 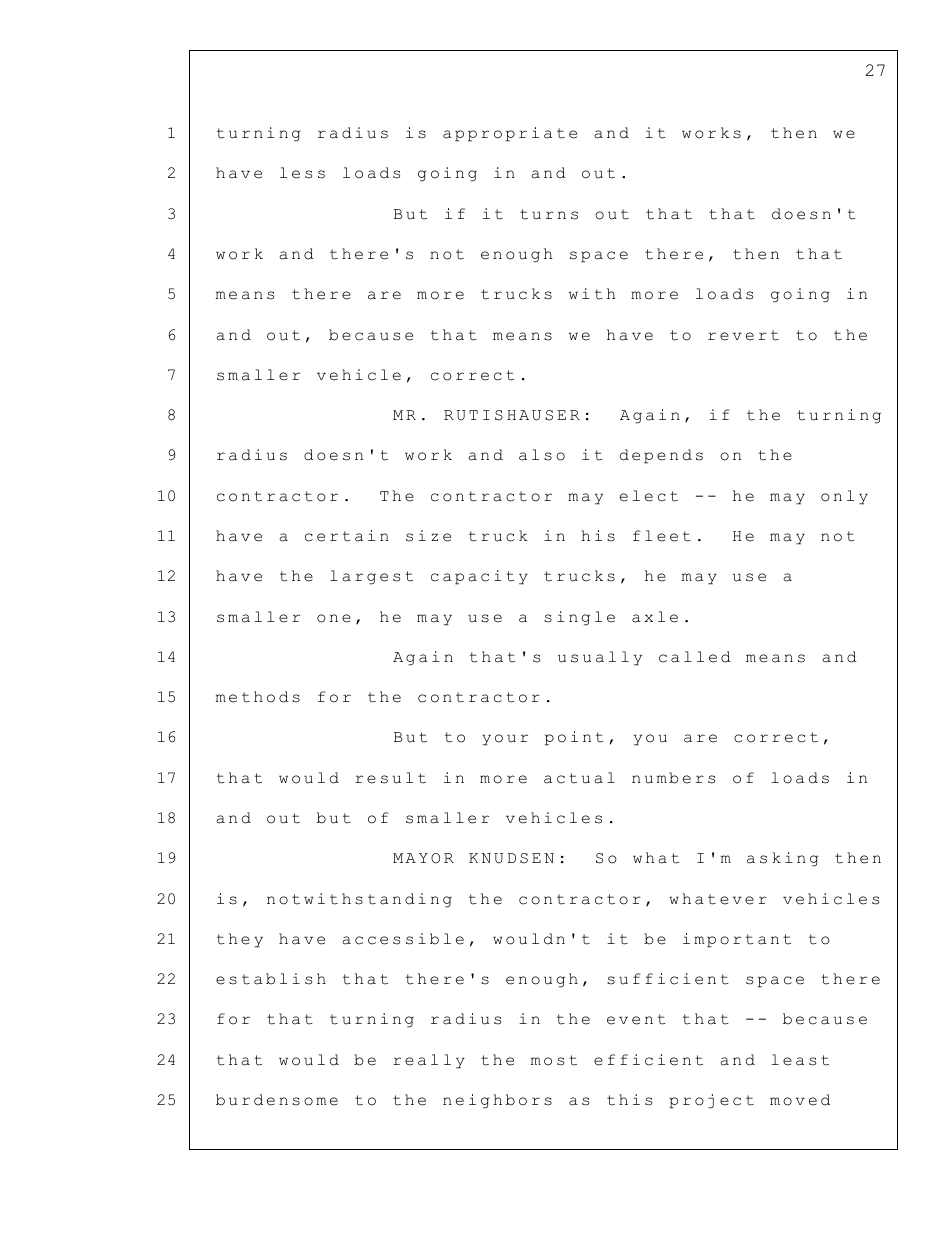 I want to click on most, so click(x=554, y=1060).
